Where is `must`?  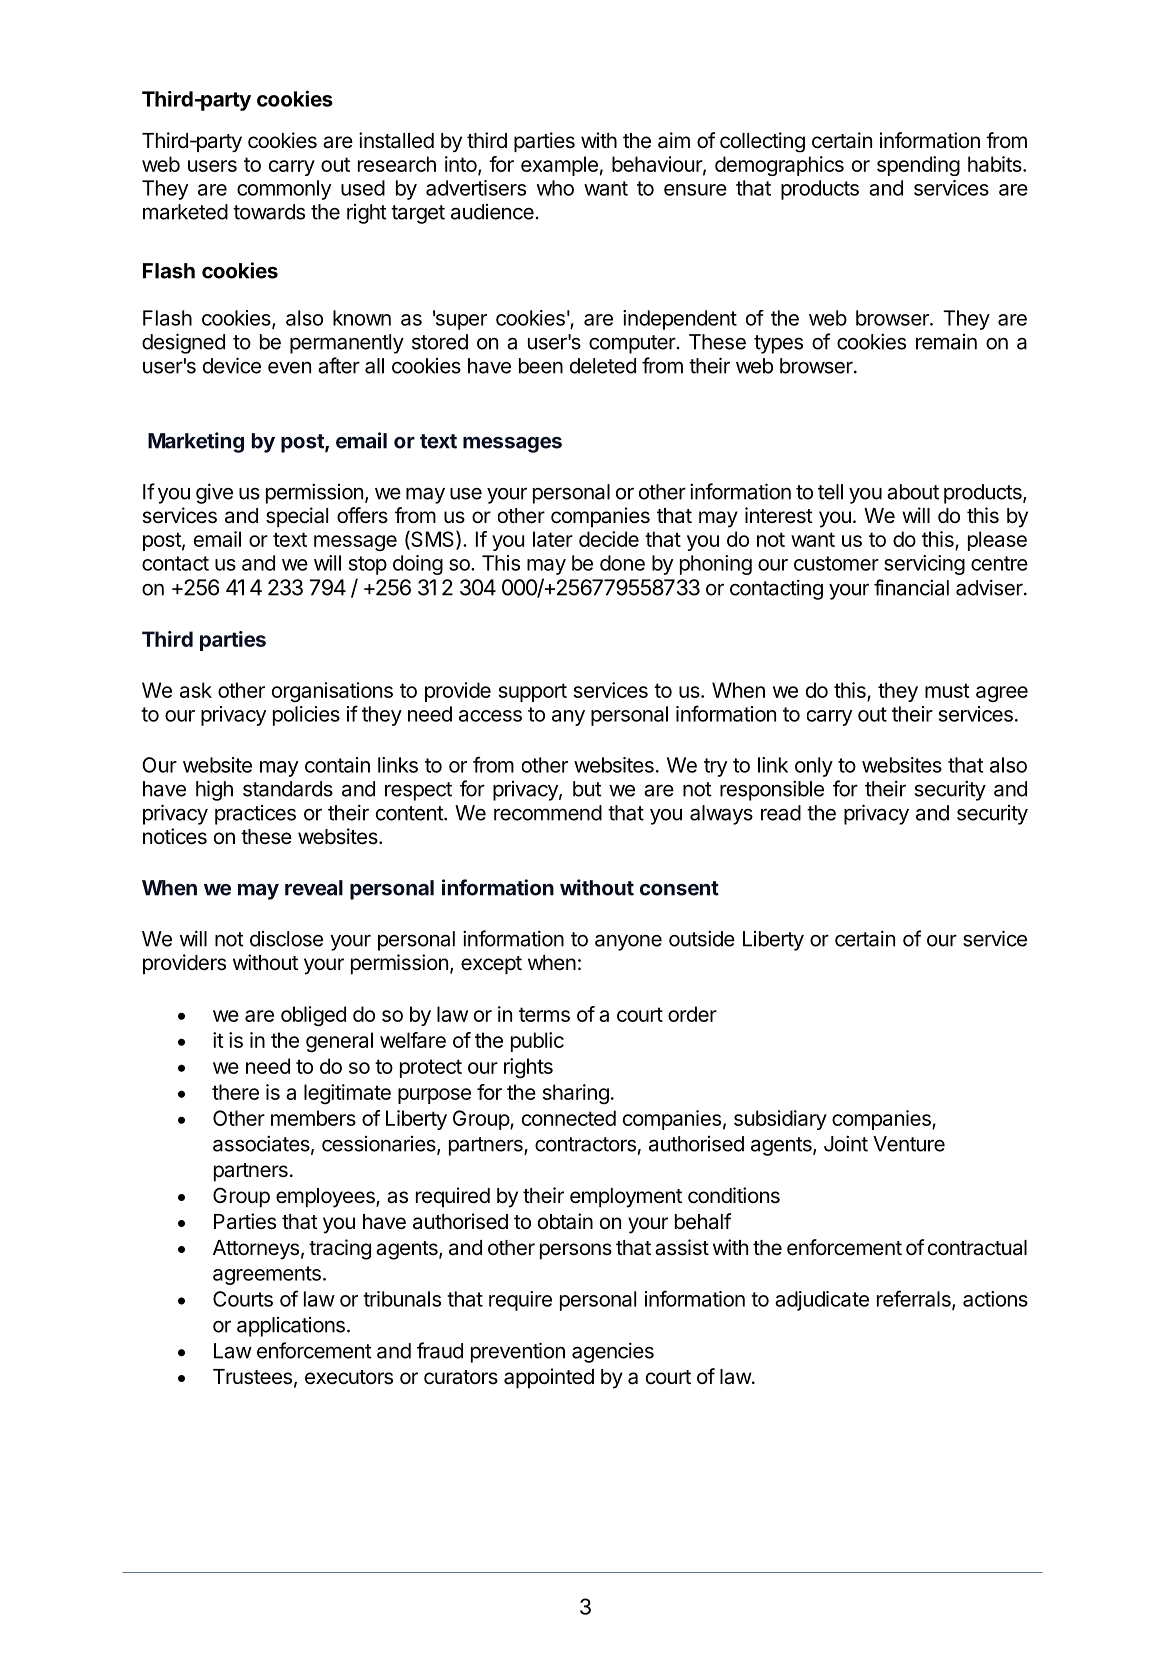 must is located at coordinates (947, 690).
